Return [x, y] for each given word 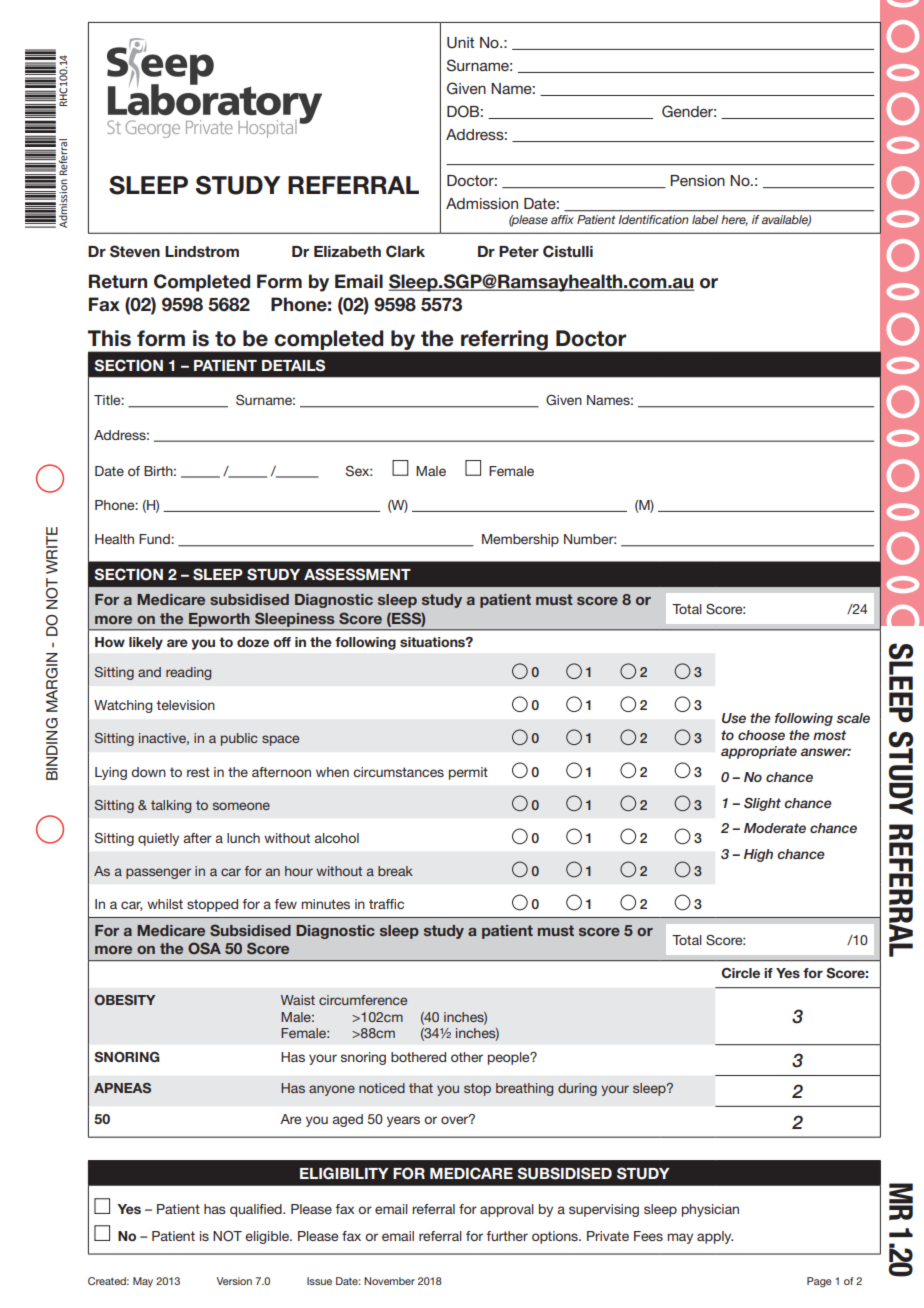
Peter [519, 251]
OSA [204, 948]
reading [188, 673]
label [705, 219]
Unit [460, 43]
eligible [268, 1237]
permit [468, 773]
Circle [741, 973]
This [109, 338]
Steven [135, 251]
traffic [386, 904]
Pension [697, 180]
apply [715, 1237]
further [507, 1236]
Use [734, 718]
